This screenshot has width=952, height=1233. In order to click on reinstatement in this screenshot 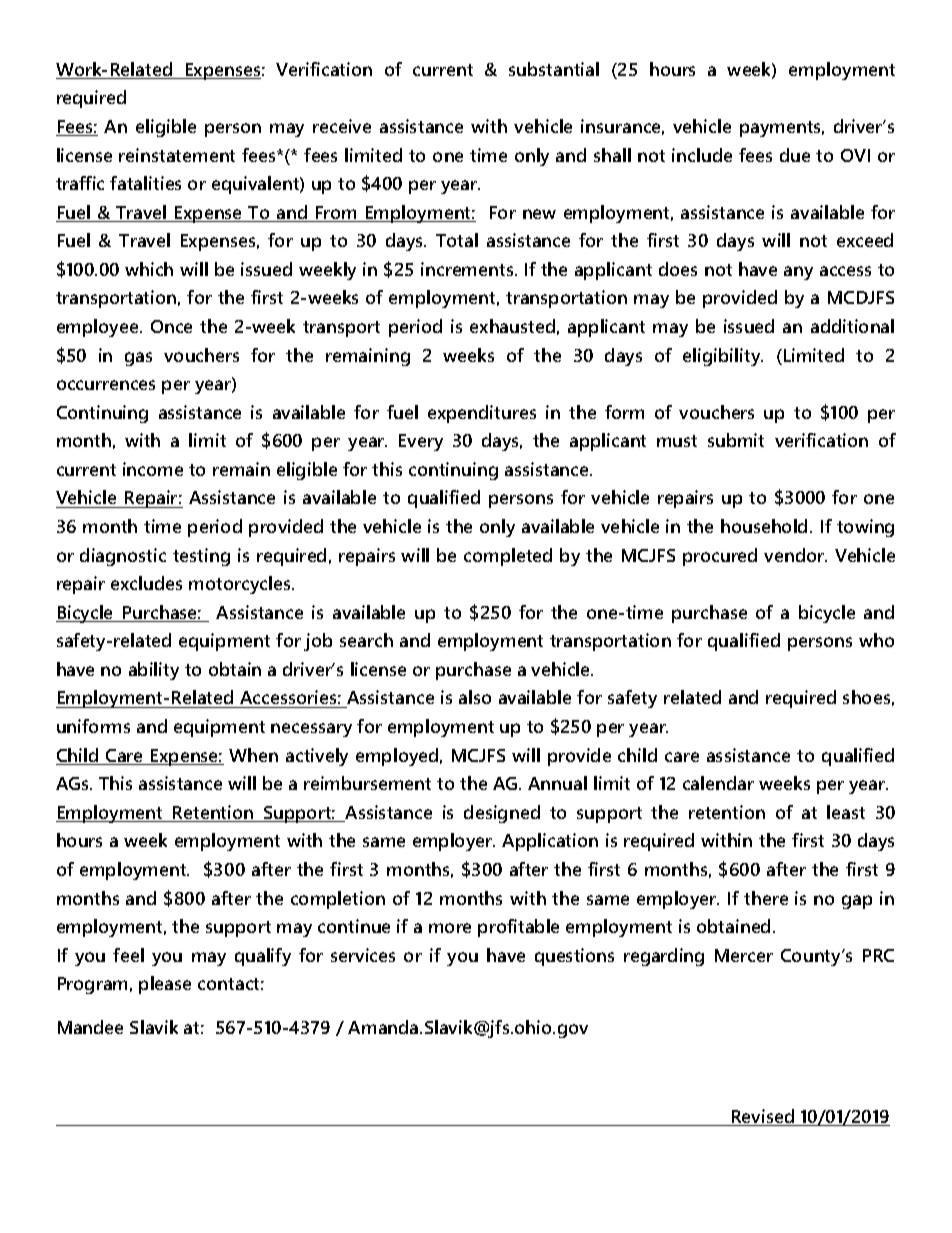, I will do `click(177, 155)`.
